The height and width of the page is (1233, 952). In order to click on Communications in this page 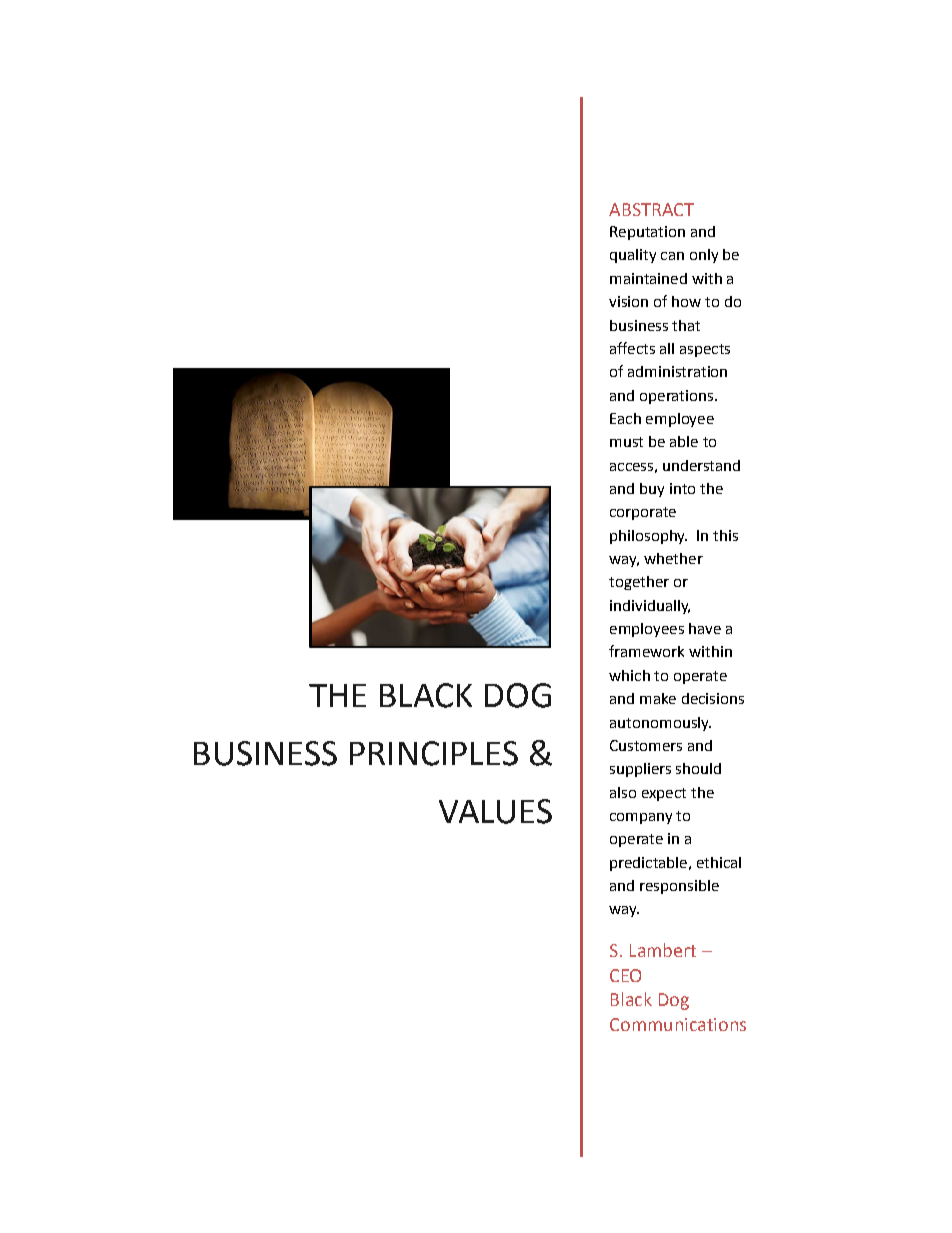, I will do `click(678, 1024)`.
